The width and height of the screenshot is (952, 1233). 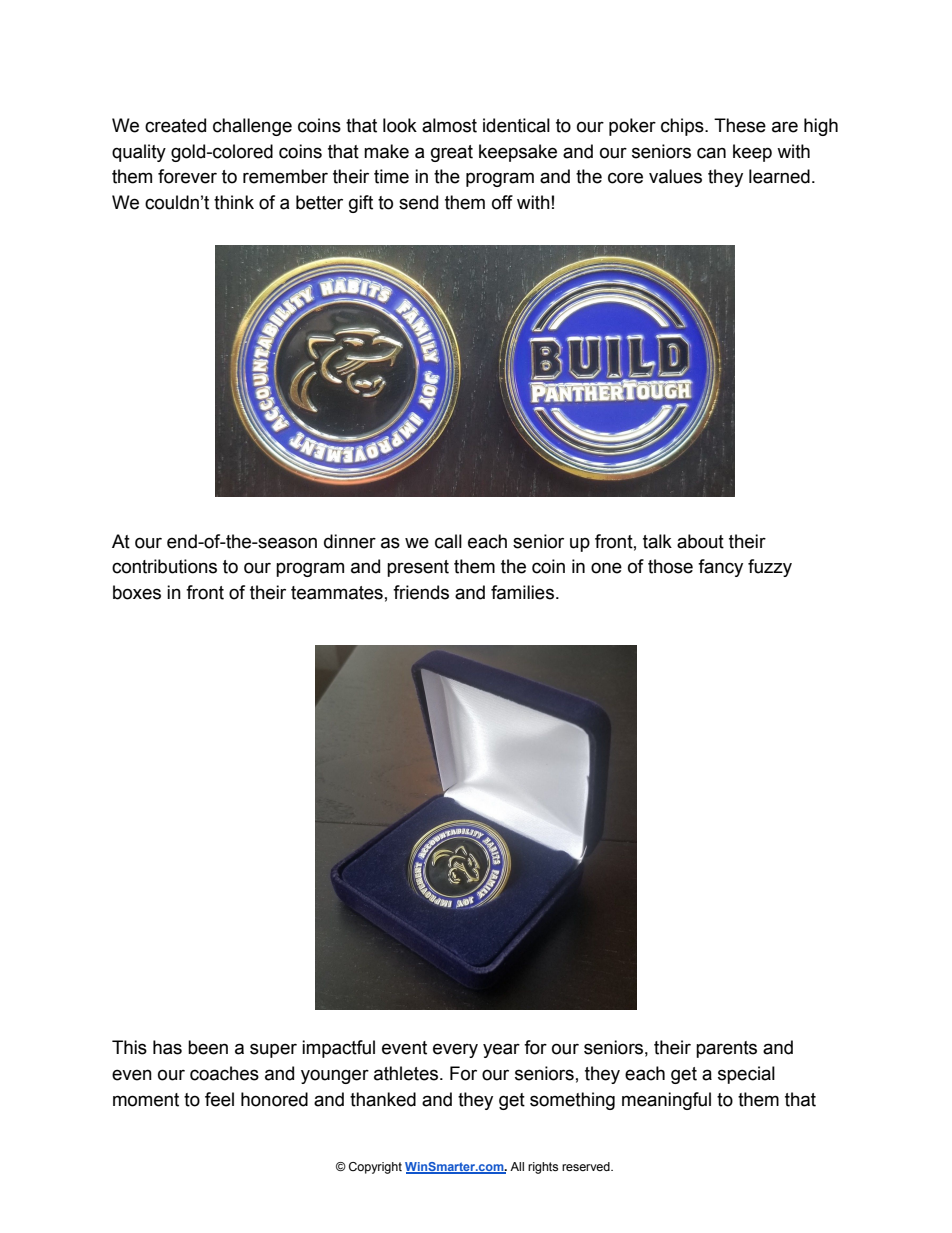 I want to click on boxes, so click(x=137, y=592).
